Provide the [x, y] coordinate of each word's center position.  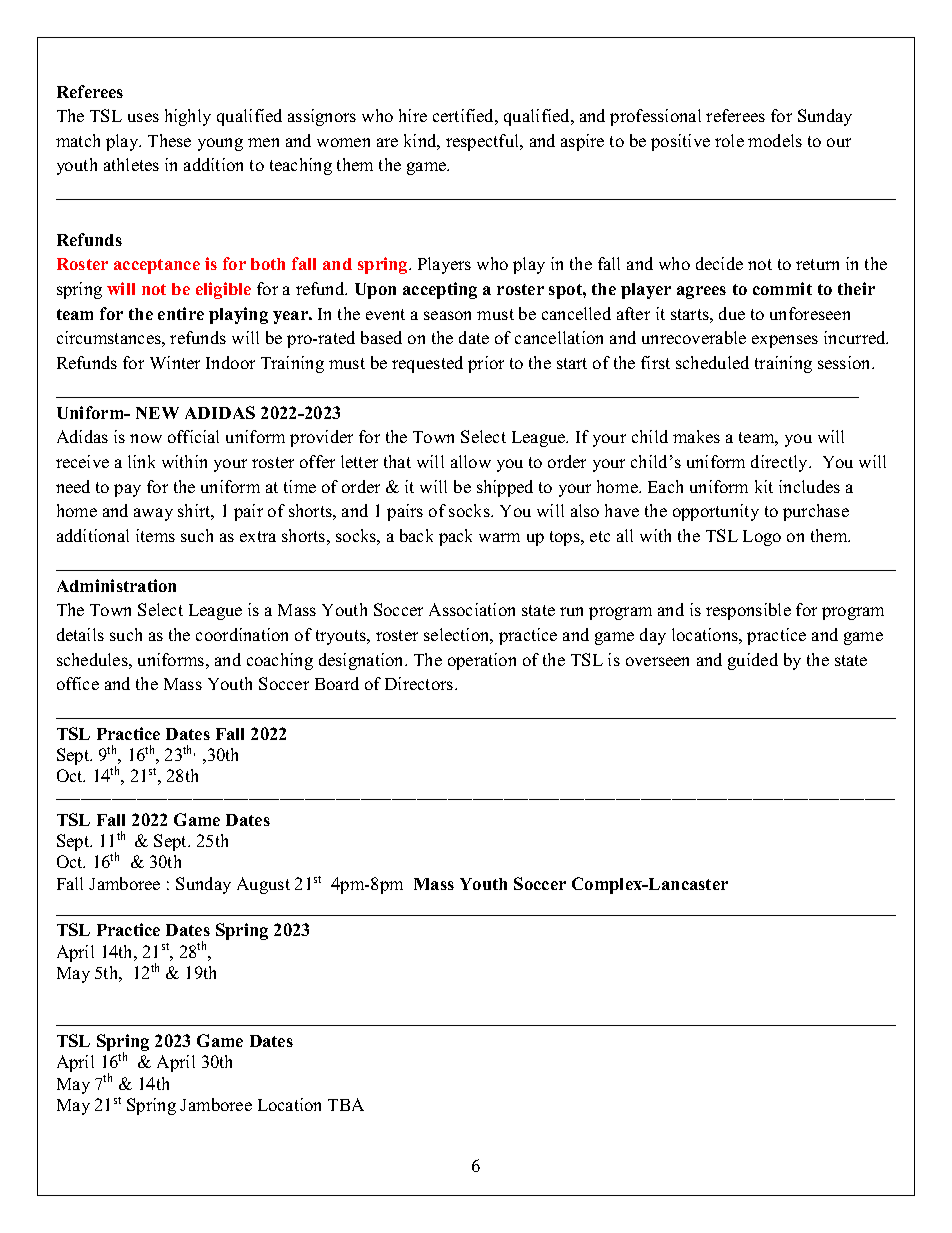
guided [753, 661]
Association [472, 609]
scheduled [712, 362]
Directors [420, 683]
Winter [175, 362]
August [263, 885]
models [775, 140]
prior [486, 364]
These [169, 140]
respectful [484, 142]
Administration [116, 585]
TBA [346, 1104]
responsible [748, 611]
